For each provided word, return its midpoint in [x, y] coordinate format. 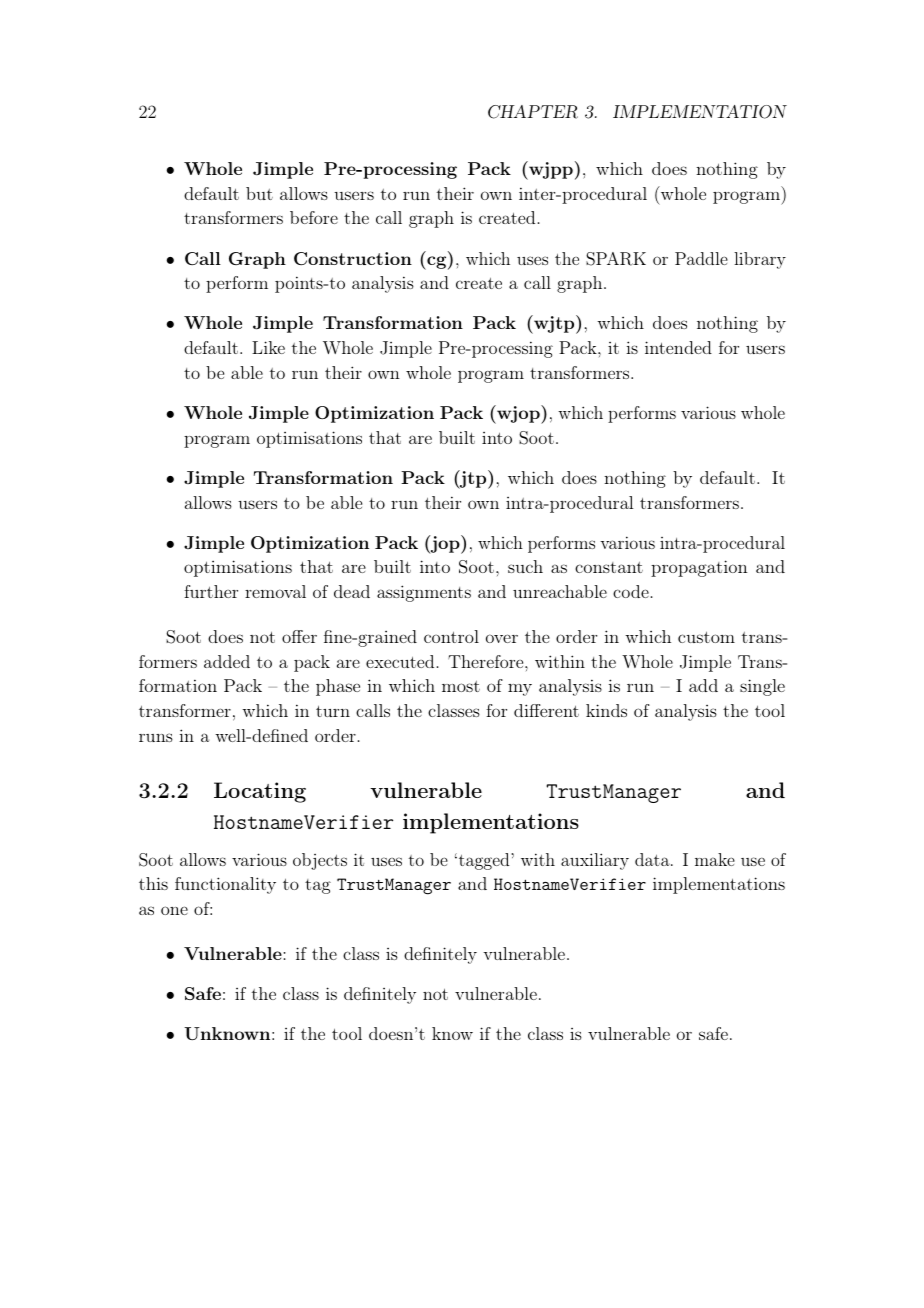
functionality [225, 885]
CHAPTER [533, 112]
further [211, 591]
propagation [699, 568]
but [259, 193]
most [461, 686]
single [762, 687]
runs [156, 737]
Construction [353, 258]
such [525, 566]
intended [678, 347]
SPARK [616, 259]
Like [268, 347]
